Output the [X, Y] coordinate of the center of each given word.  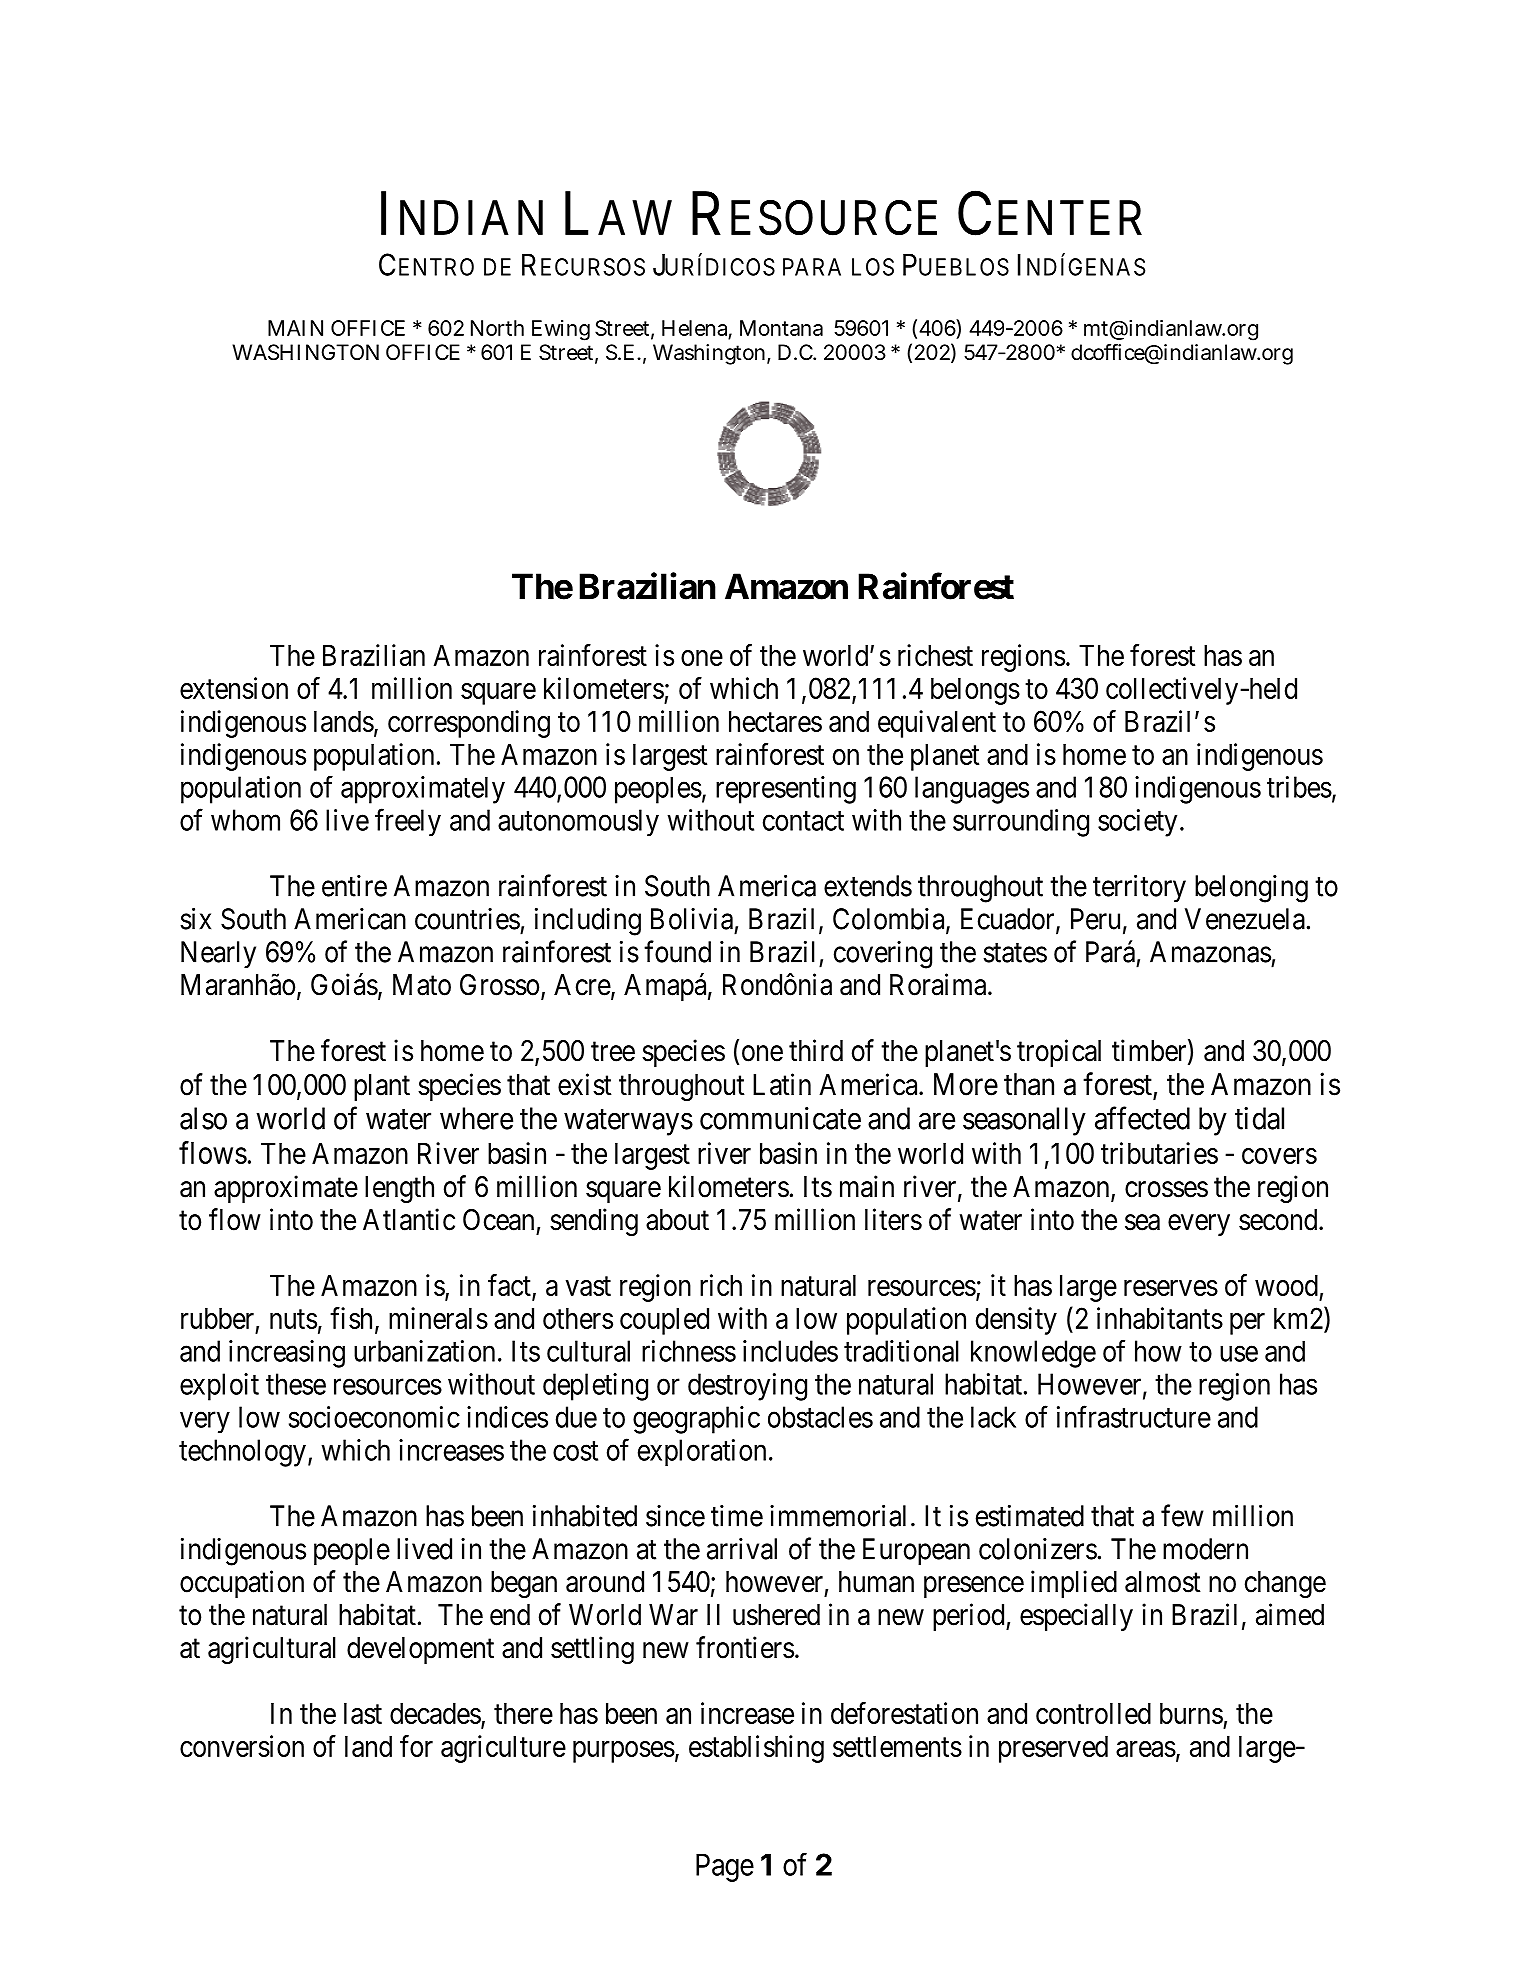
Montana [781, 328]
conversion [242, 1746]
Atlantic [409, 1219]
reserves [1171, 1288]
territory [1139, 888]
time [737, 1516]
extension [234, 688]
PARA [812, 267]
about [677, 1220]
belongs [975, 691]
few [1182, 1515]
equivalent [937, 724]
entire [354, 886]
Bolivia [692, 919]
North [497, 328]
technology [242, 1453]
